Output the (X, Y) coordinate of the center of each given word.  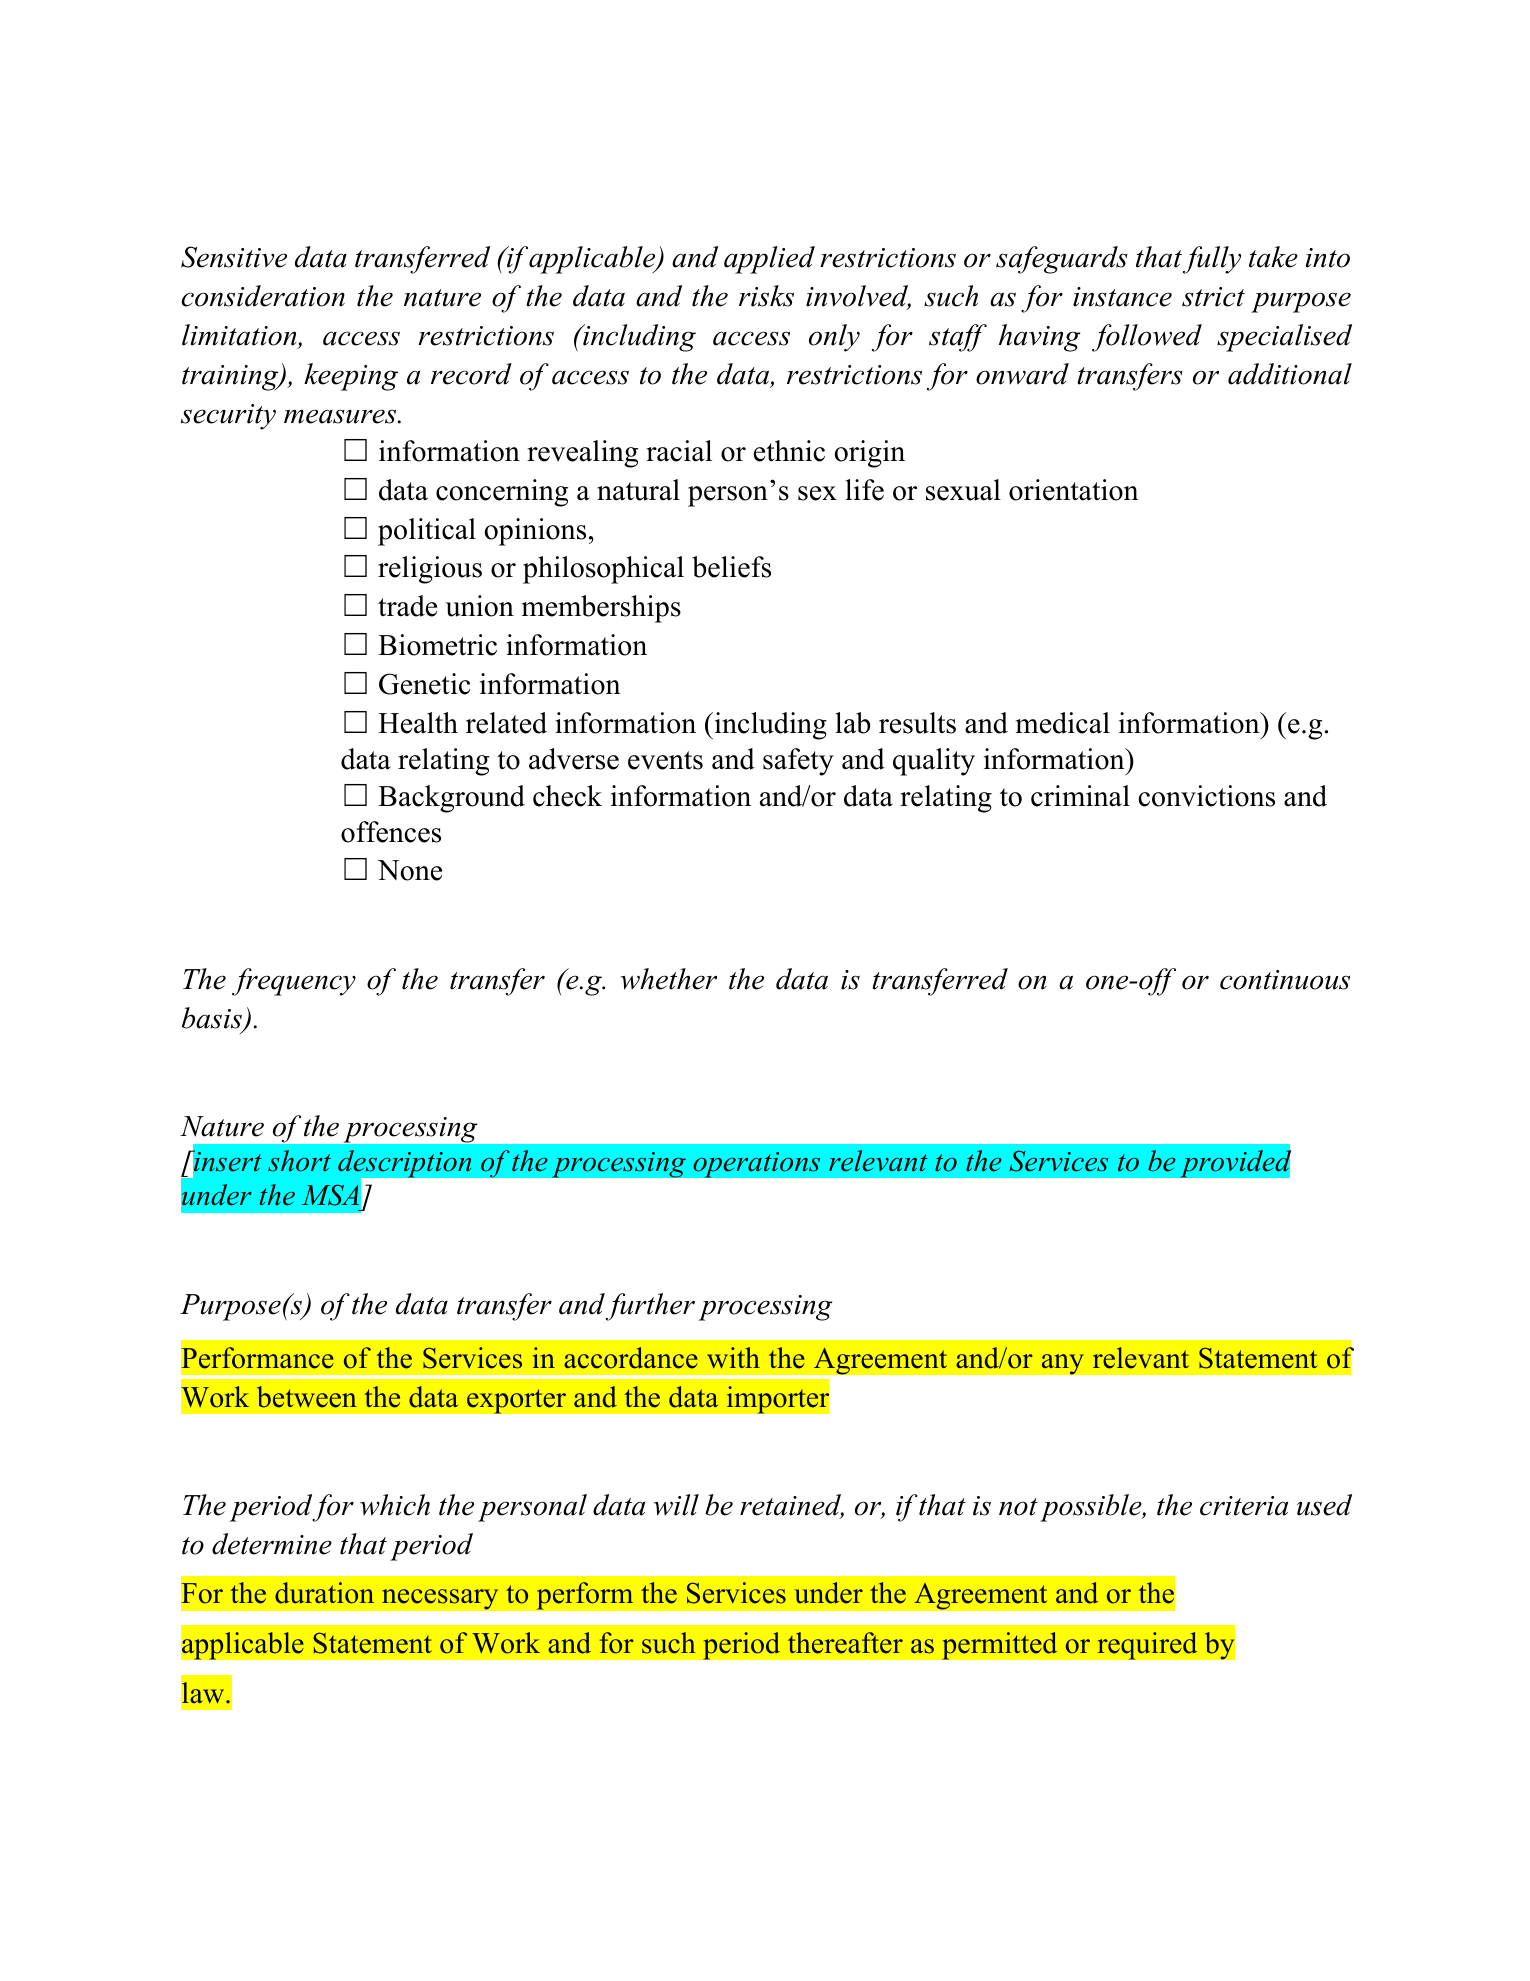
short (299, 1161)
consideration (263, 296)
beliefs (731, 567)
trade (407, 606)
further (650, 1307)
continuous (1285, 980)
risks (766, 296)
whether (669, 979)
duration (324, 1593)
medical (1063, 723)
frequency (294, 982)
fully (1212, 260)
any (1062, 1364)
